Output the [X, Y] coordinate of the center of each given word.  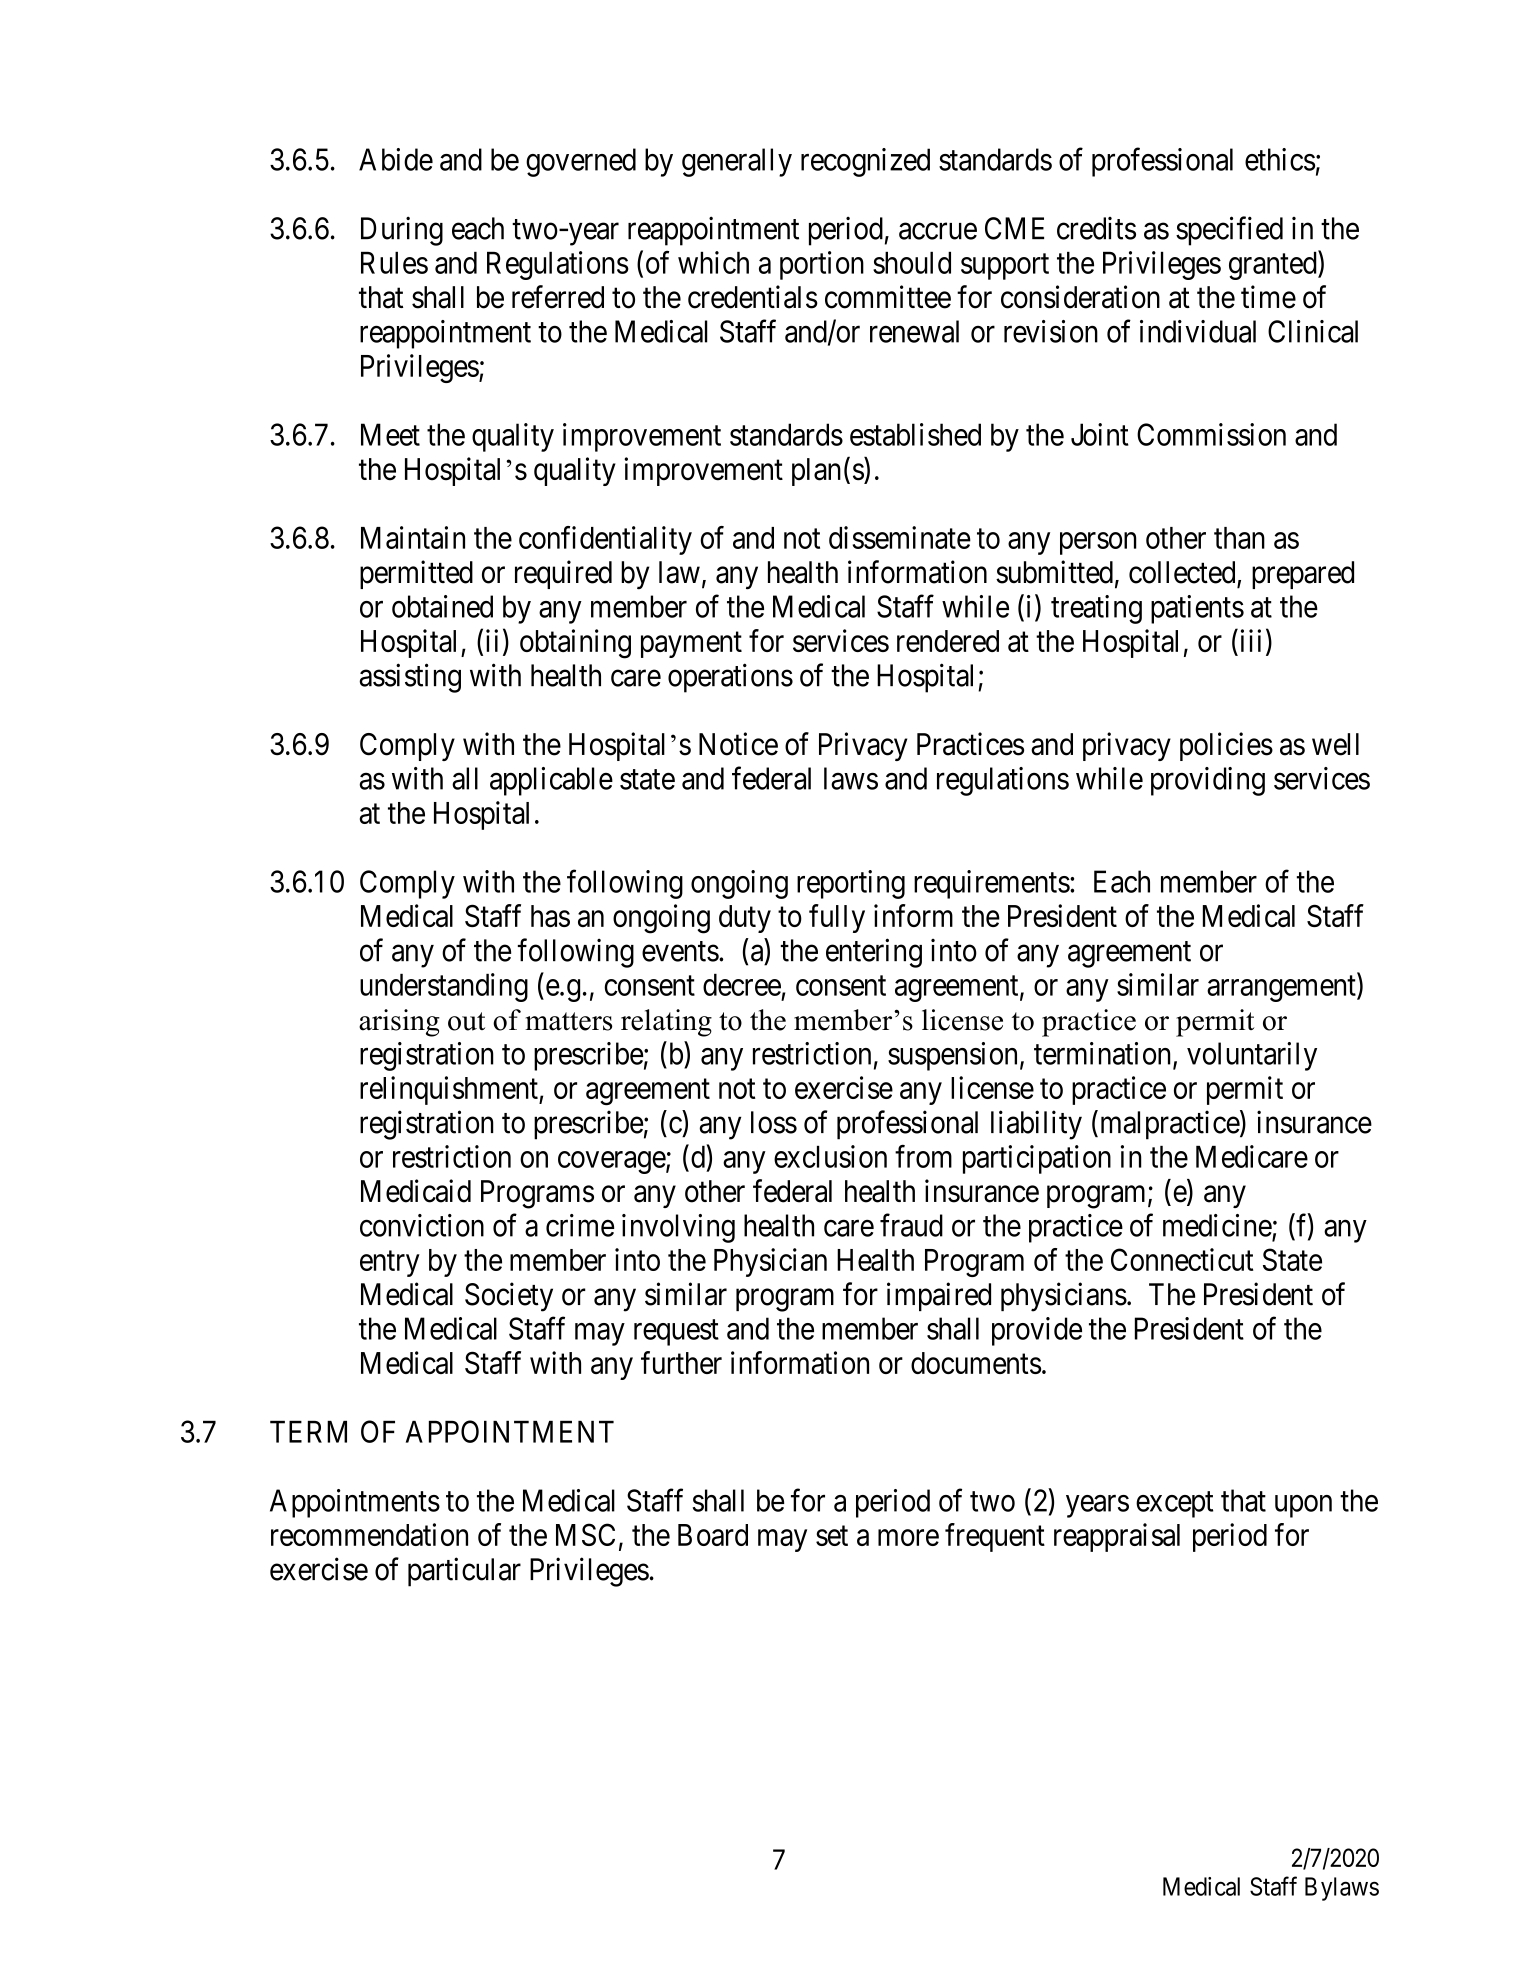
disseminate [900, 537]
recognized [865, 162]
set [832, 1536]
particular [464, 1572]
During [402, 231]
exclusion [830, 1156]
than [1239, 538]
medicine [1217, 1225]
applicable [551, 781]
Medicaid [416, 1191]
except [1174, 1505]
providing [1208, 781]
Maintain [413, 537]
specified [1229, 231]
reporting [851, 884]
